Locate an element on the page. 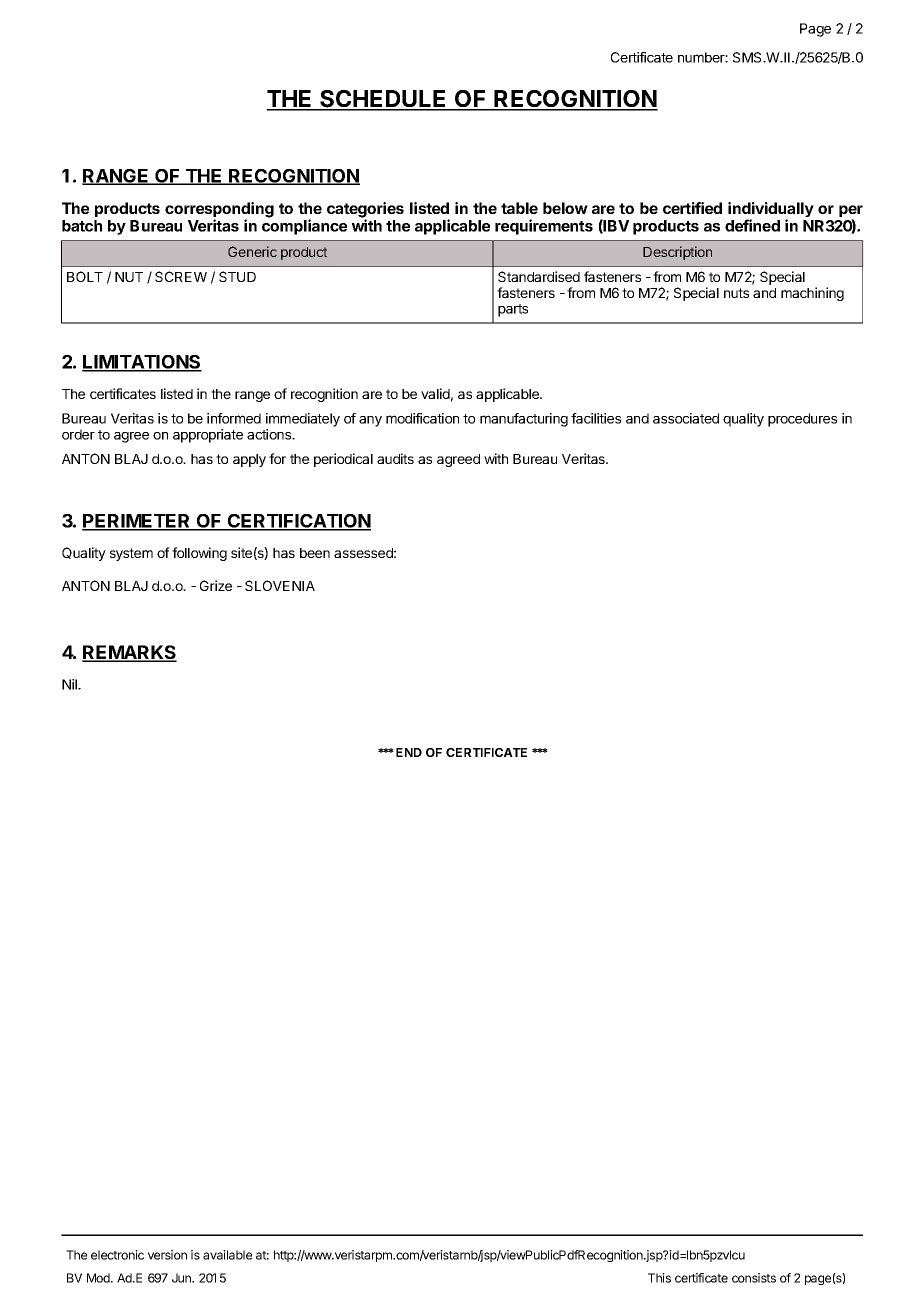  certified is located at coordinates (692, 208).
